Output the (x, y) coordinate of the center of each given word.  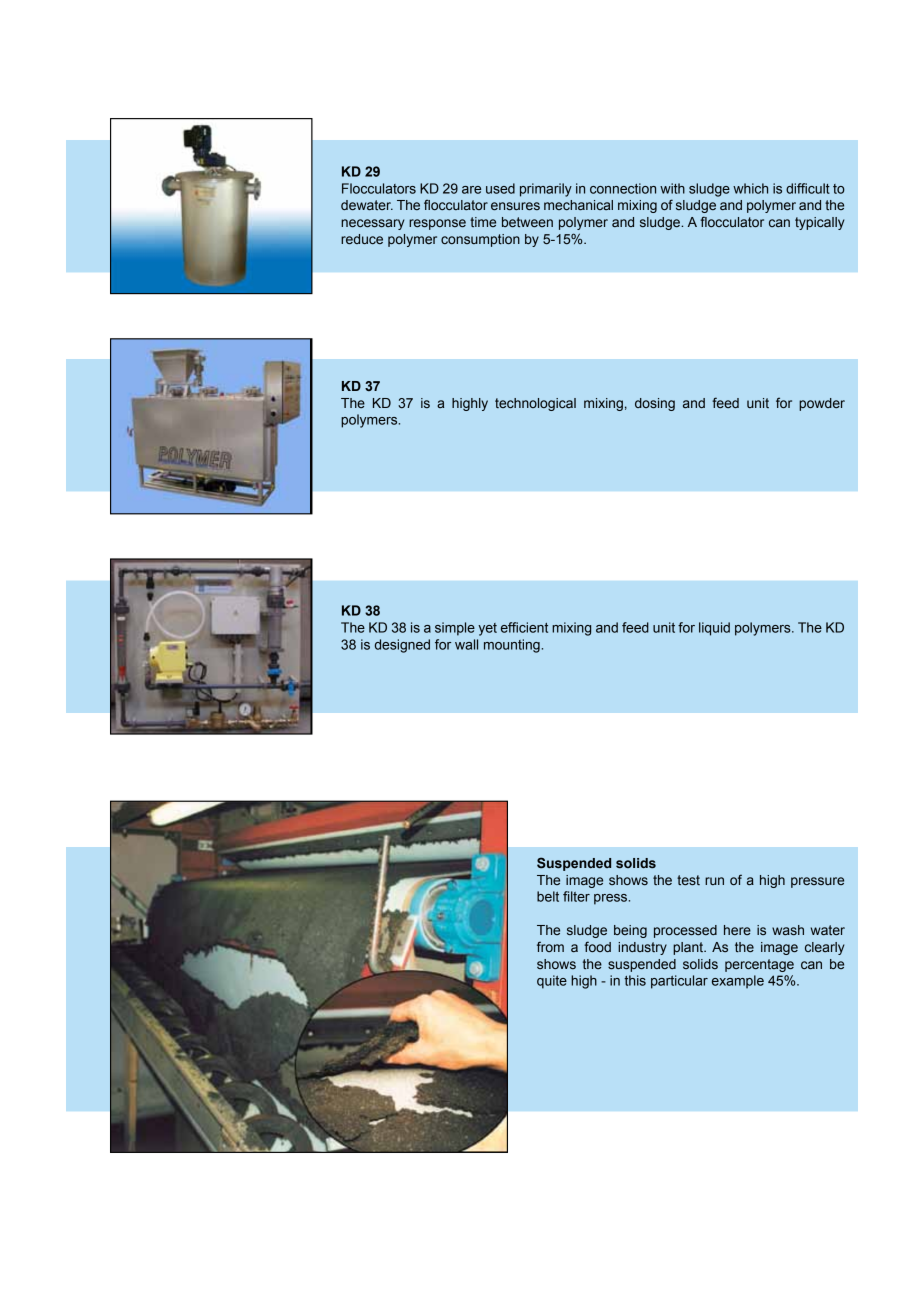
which (750, 188)
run (714, 881)
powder (822, 404)
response (437, 224)
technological (535, 404)
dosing (655, 404)
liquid (714, 629)
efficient (524, 627)
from (550, 946)
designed (402, 646)
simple (455, 629)
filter (576, 896)
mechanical (578, 205)
